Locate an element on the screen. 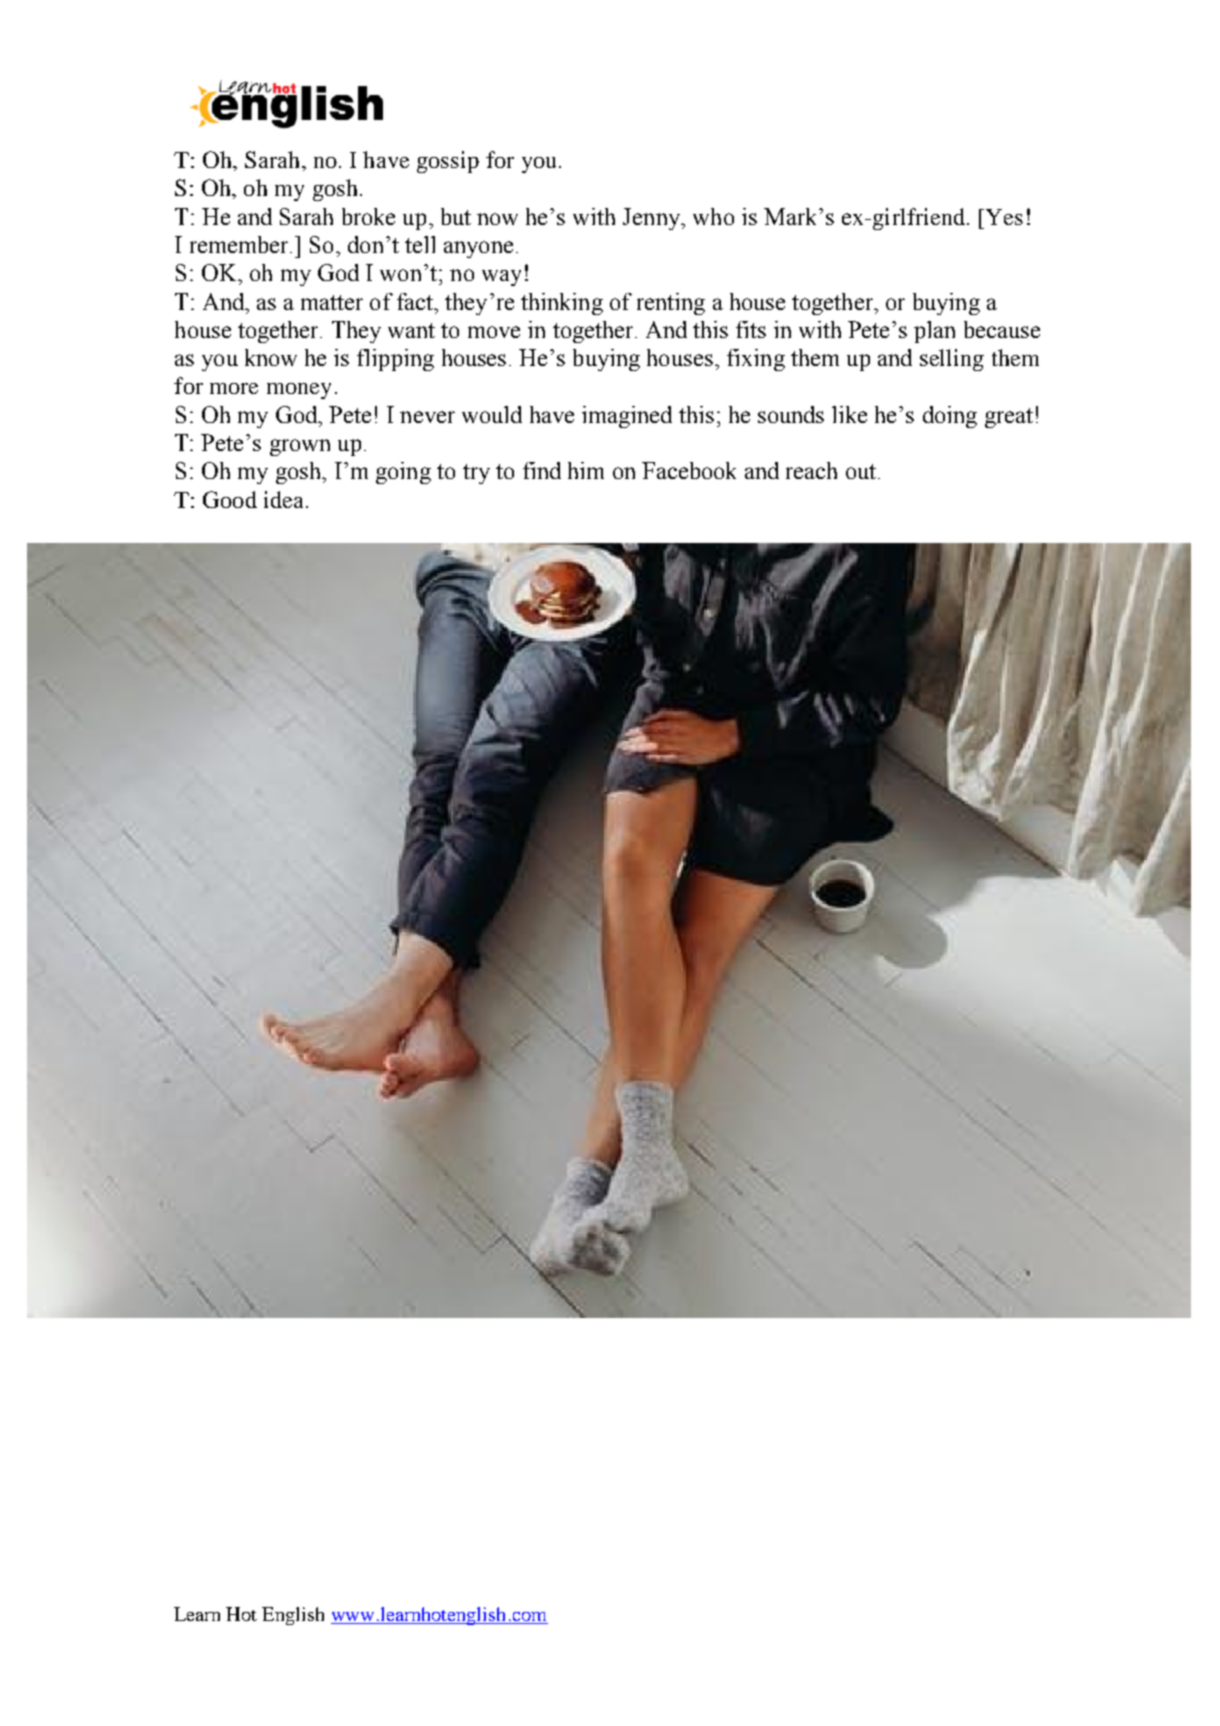 This screenshot has height=1726, width=1220. Jenny is located at coordinates (653, 219).
